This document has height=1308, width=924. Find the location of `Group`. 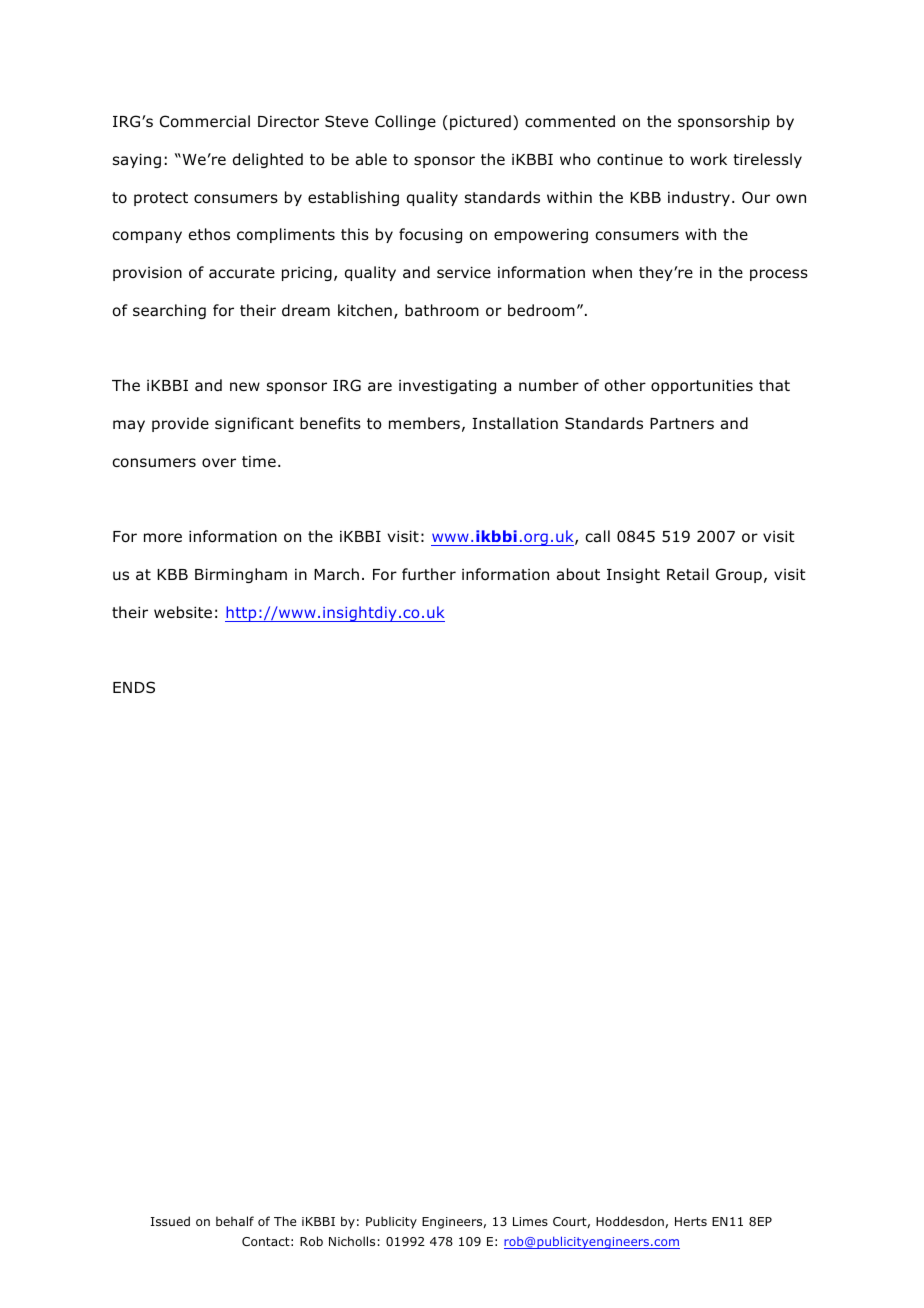

Group is located at coordinates (739, 575).
